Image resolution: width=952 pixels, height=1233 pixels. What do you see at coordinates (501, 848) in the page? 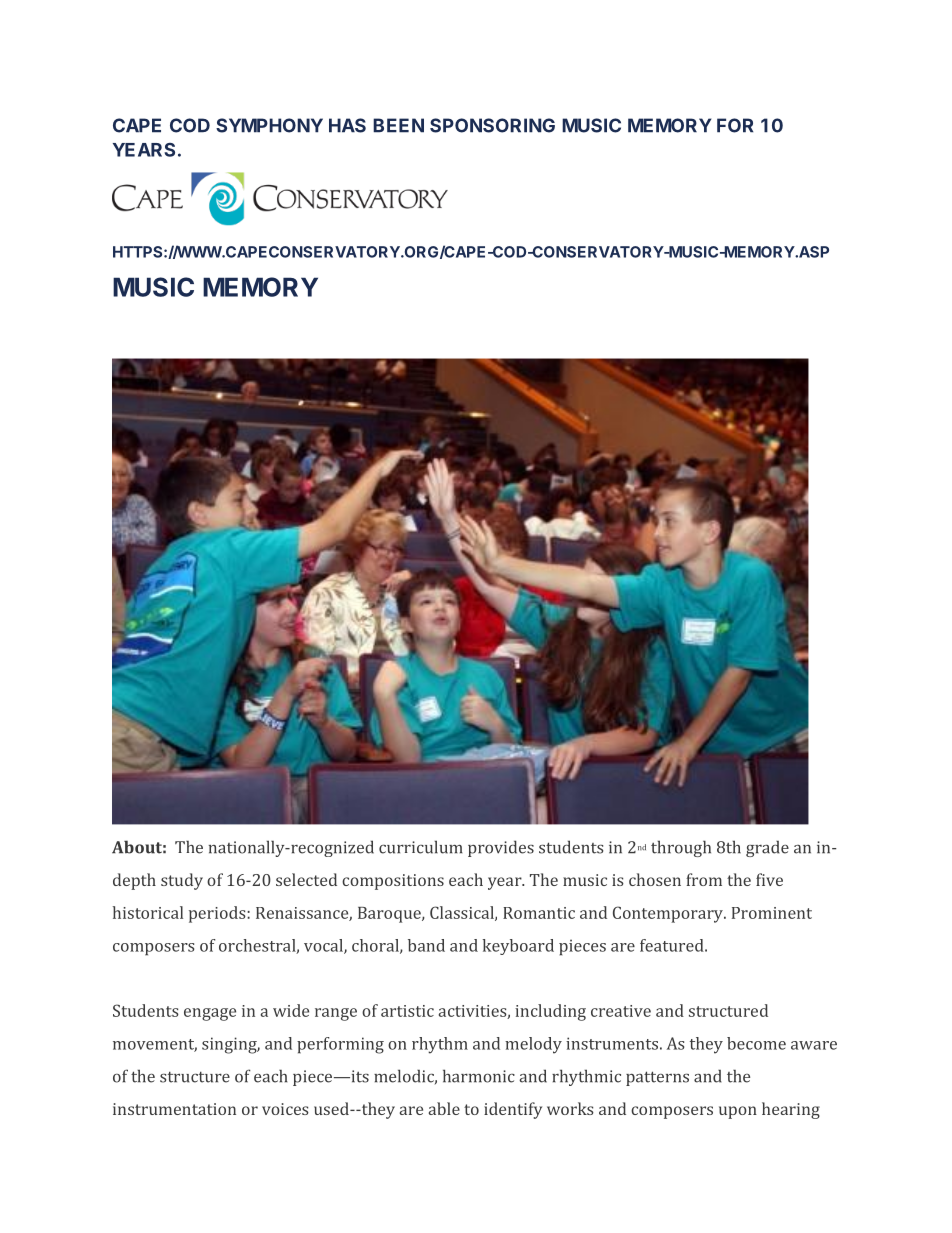
I see `provides` at bounding box center [501, 848].
